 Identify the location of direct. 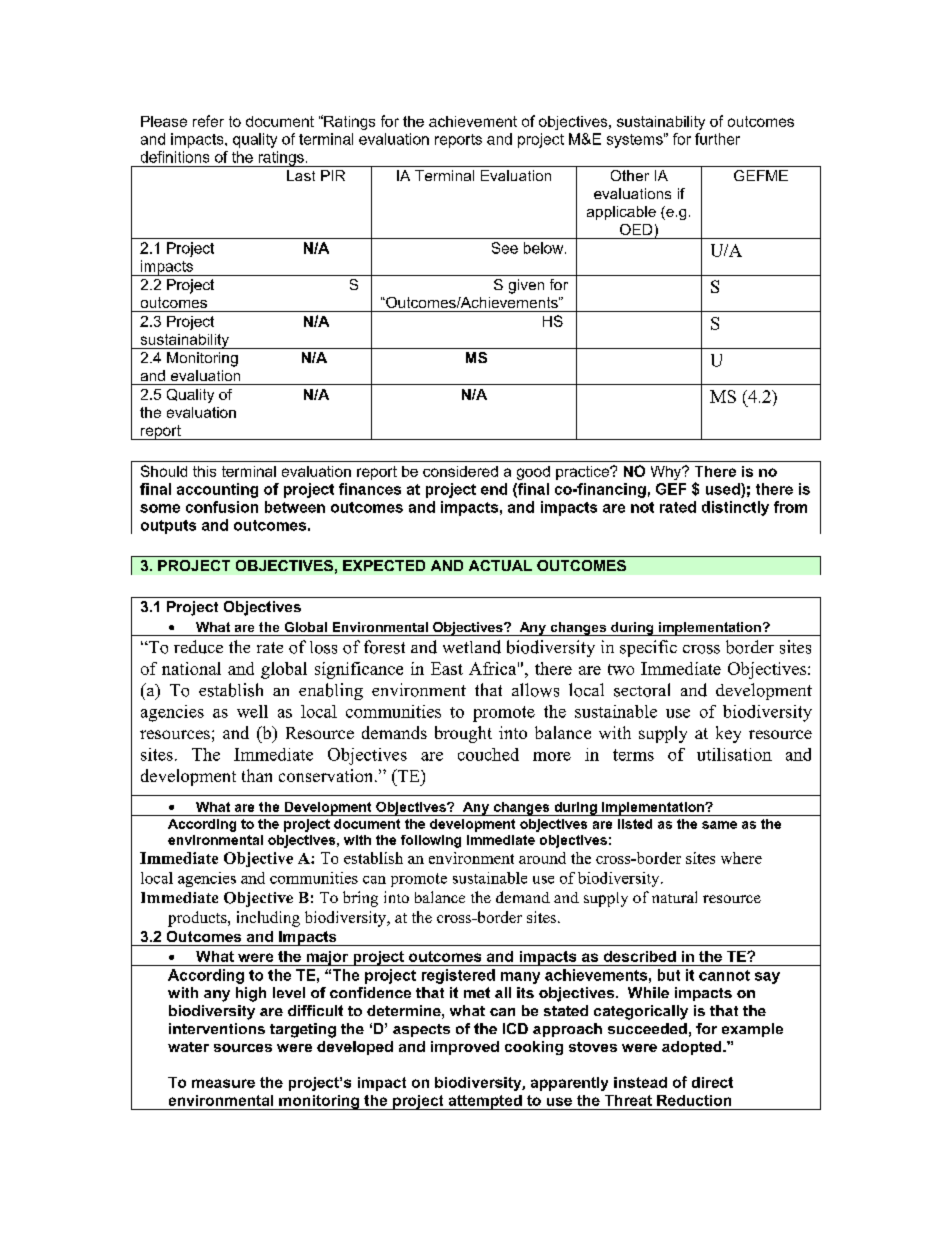
(712, 1082).
